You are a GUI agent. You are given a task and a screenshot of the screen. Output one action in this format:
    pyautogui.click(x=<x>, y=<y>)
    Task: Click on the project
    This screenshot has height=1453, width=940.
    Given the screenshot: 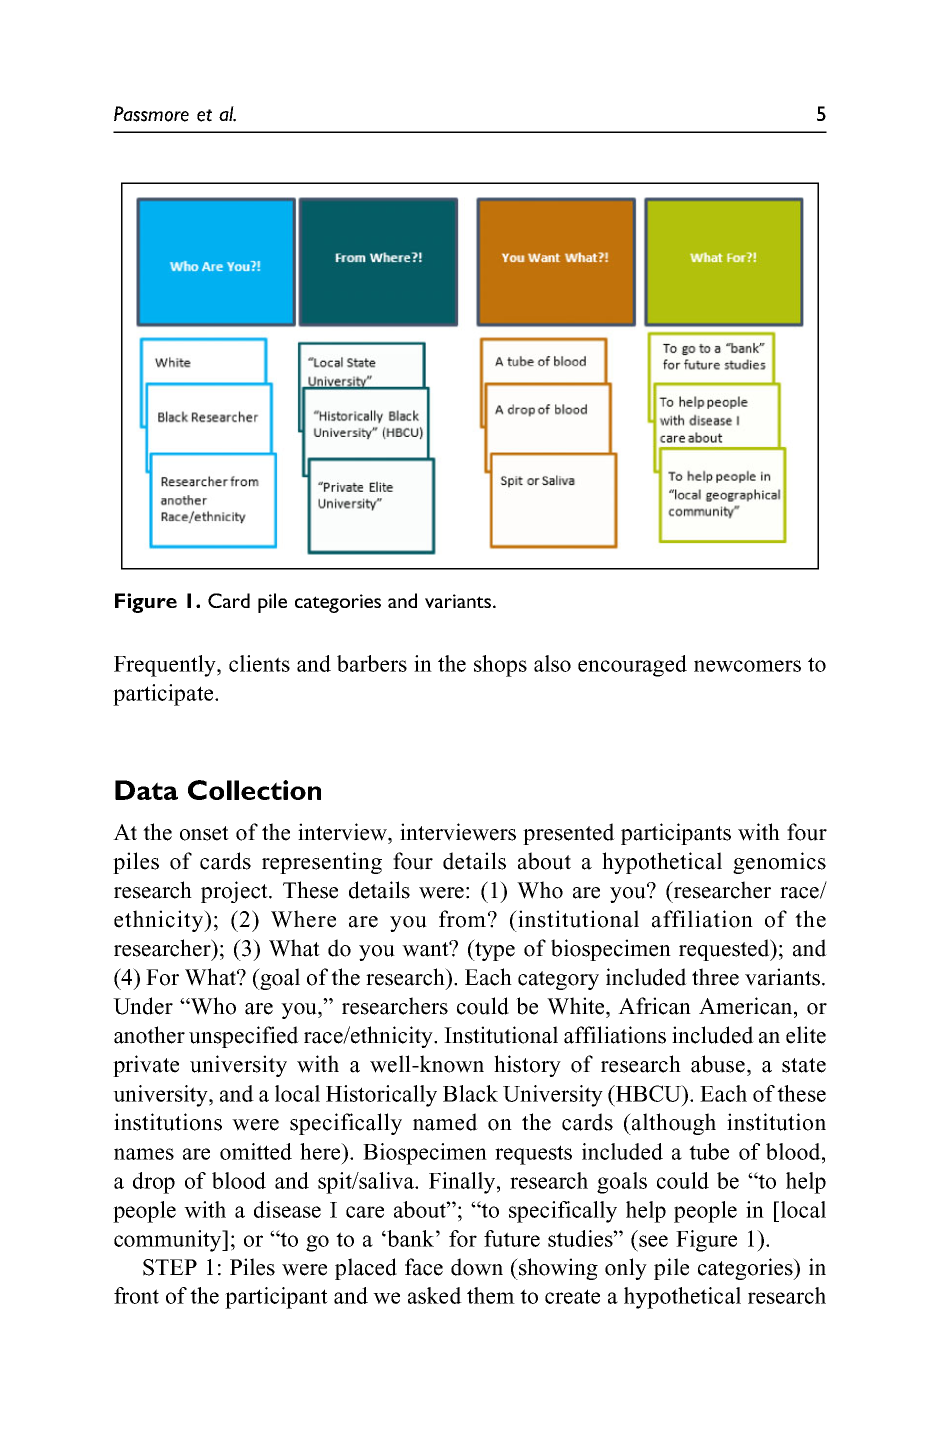 What is the action you would take?
    pyautogui.click(x=235, y=892)
